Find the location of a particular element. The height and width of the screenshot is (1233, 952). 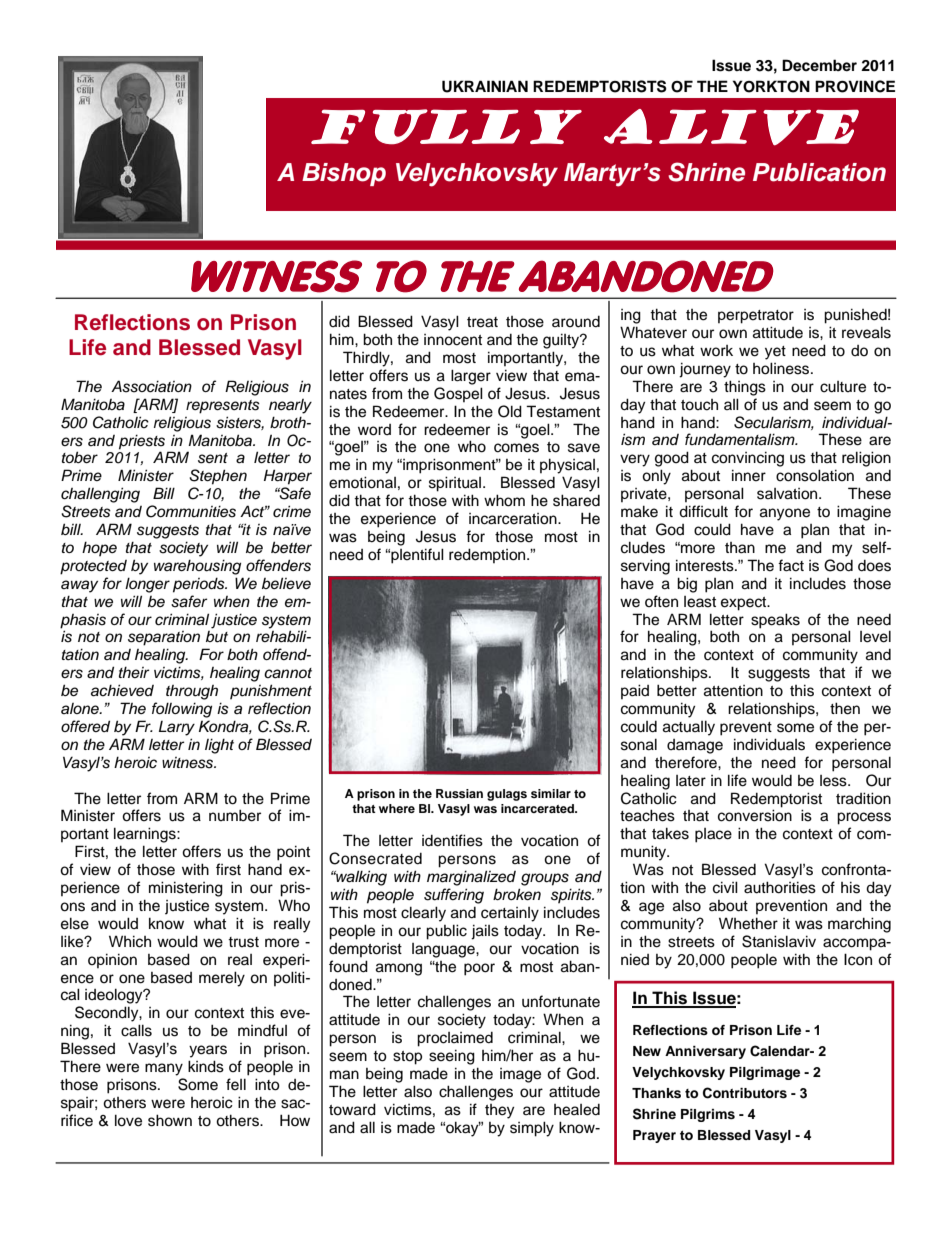

December is located at coordinates (819, 65).
